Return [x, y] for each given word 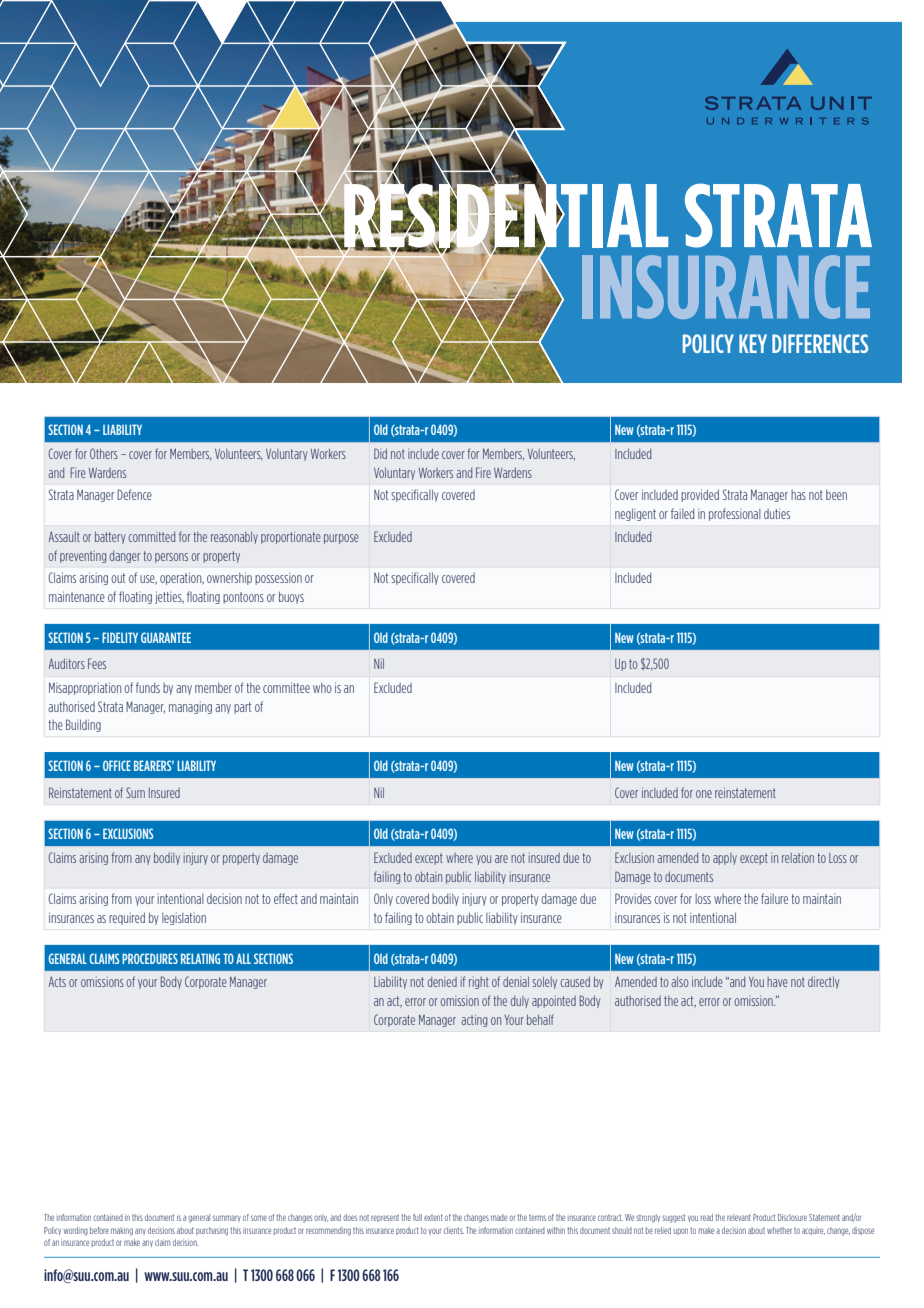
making [122, 1231]
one [704, 794]
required [127, 918]
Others [104, 453]
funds [148, 687]
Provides [633, 898]
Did [380, 453]
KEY [753, 343]
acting [474, 1020]
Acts [57, 982]
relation [798, 857]
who [322, 688]
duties [777, 513]
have [777, 982]
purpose [341, 539]
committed [151, 537]
